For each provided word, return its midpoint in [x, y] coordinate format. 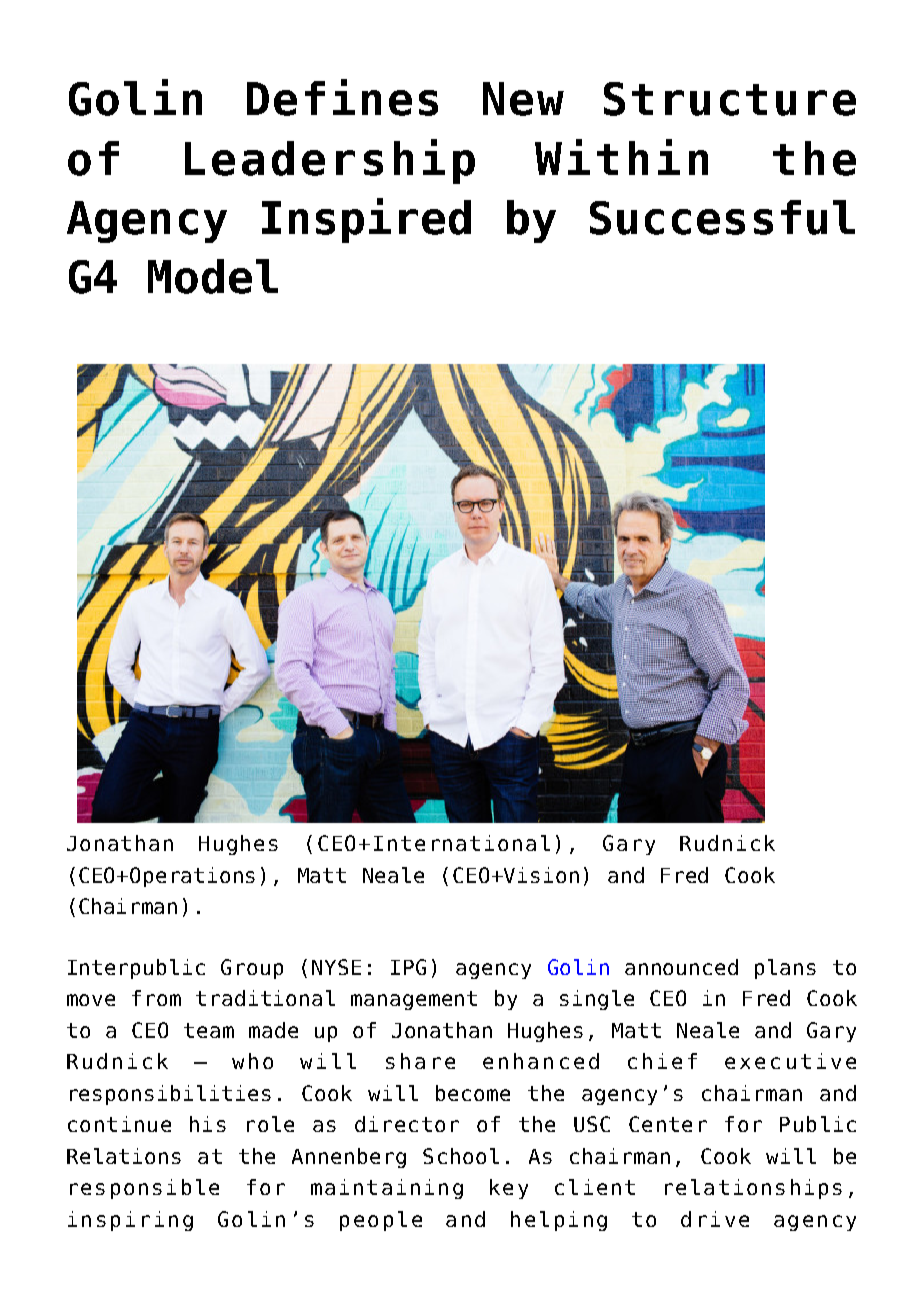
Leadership [330, 161]
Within [621, 157]
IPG [408, 967]
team [209, 1030]
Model [213, 276]
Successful [722, 217]
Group [252, 969]
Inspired [366, 220]
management [414, 1000]
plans [785, 969]
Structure [730, 99]
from [156, 998]
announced [681, 967]
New [523, 99]
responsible [144, 1189]
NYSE [336, 967]
